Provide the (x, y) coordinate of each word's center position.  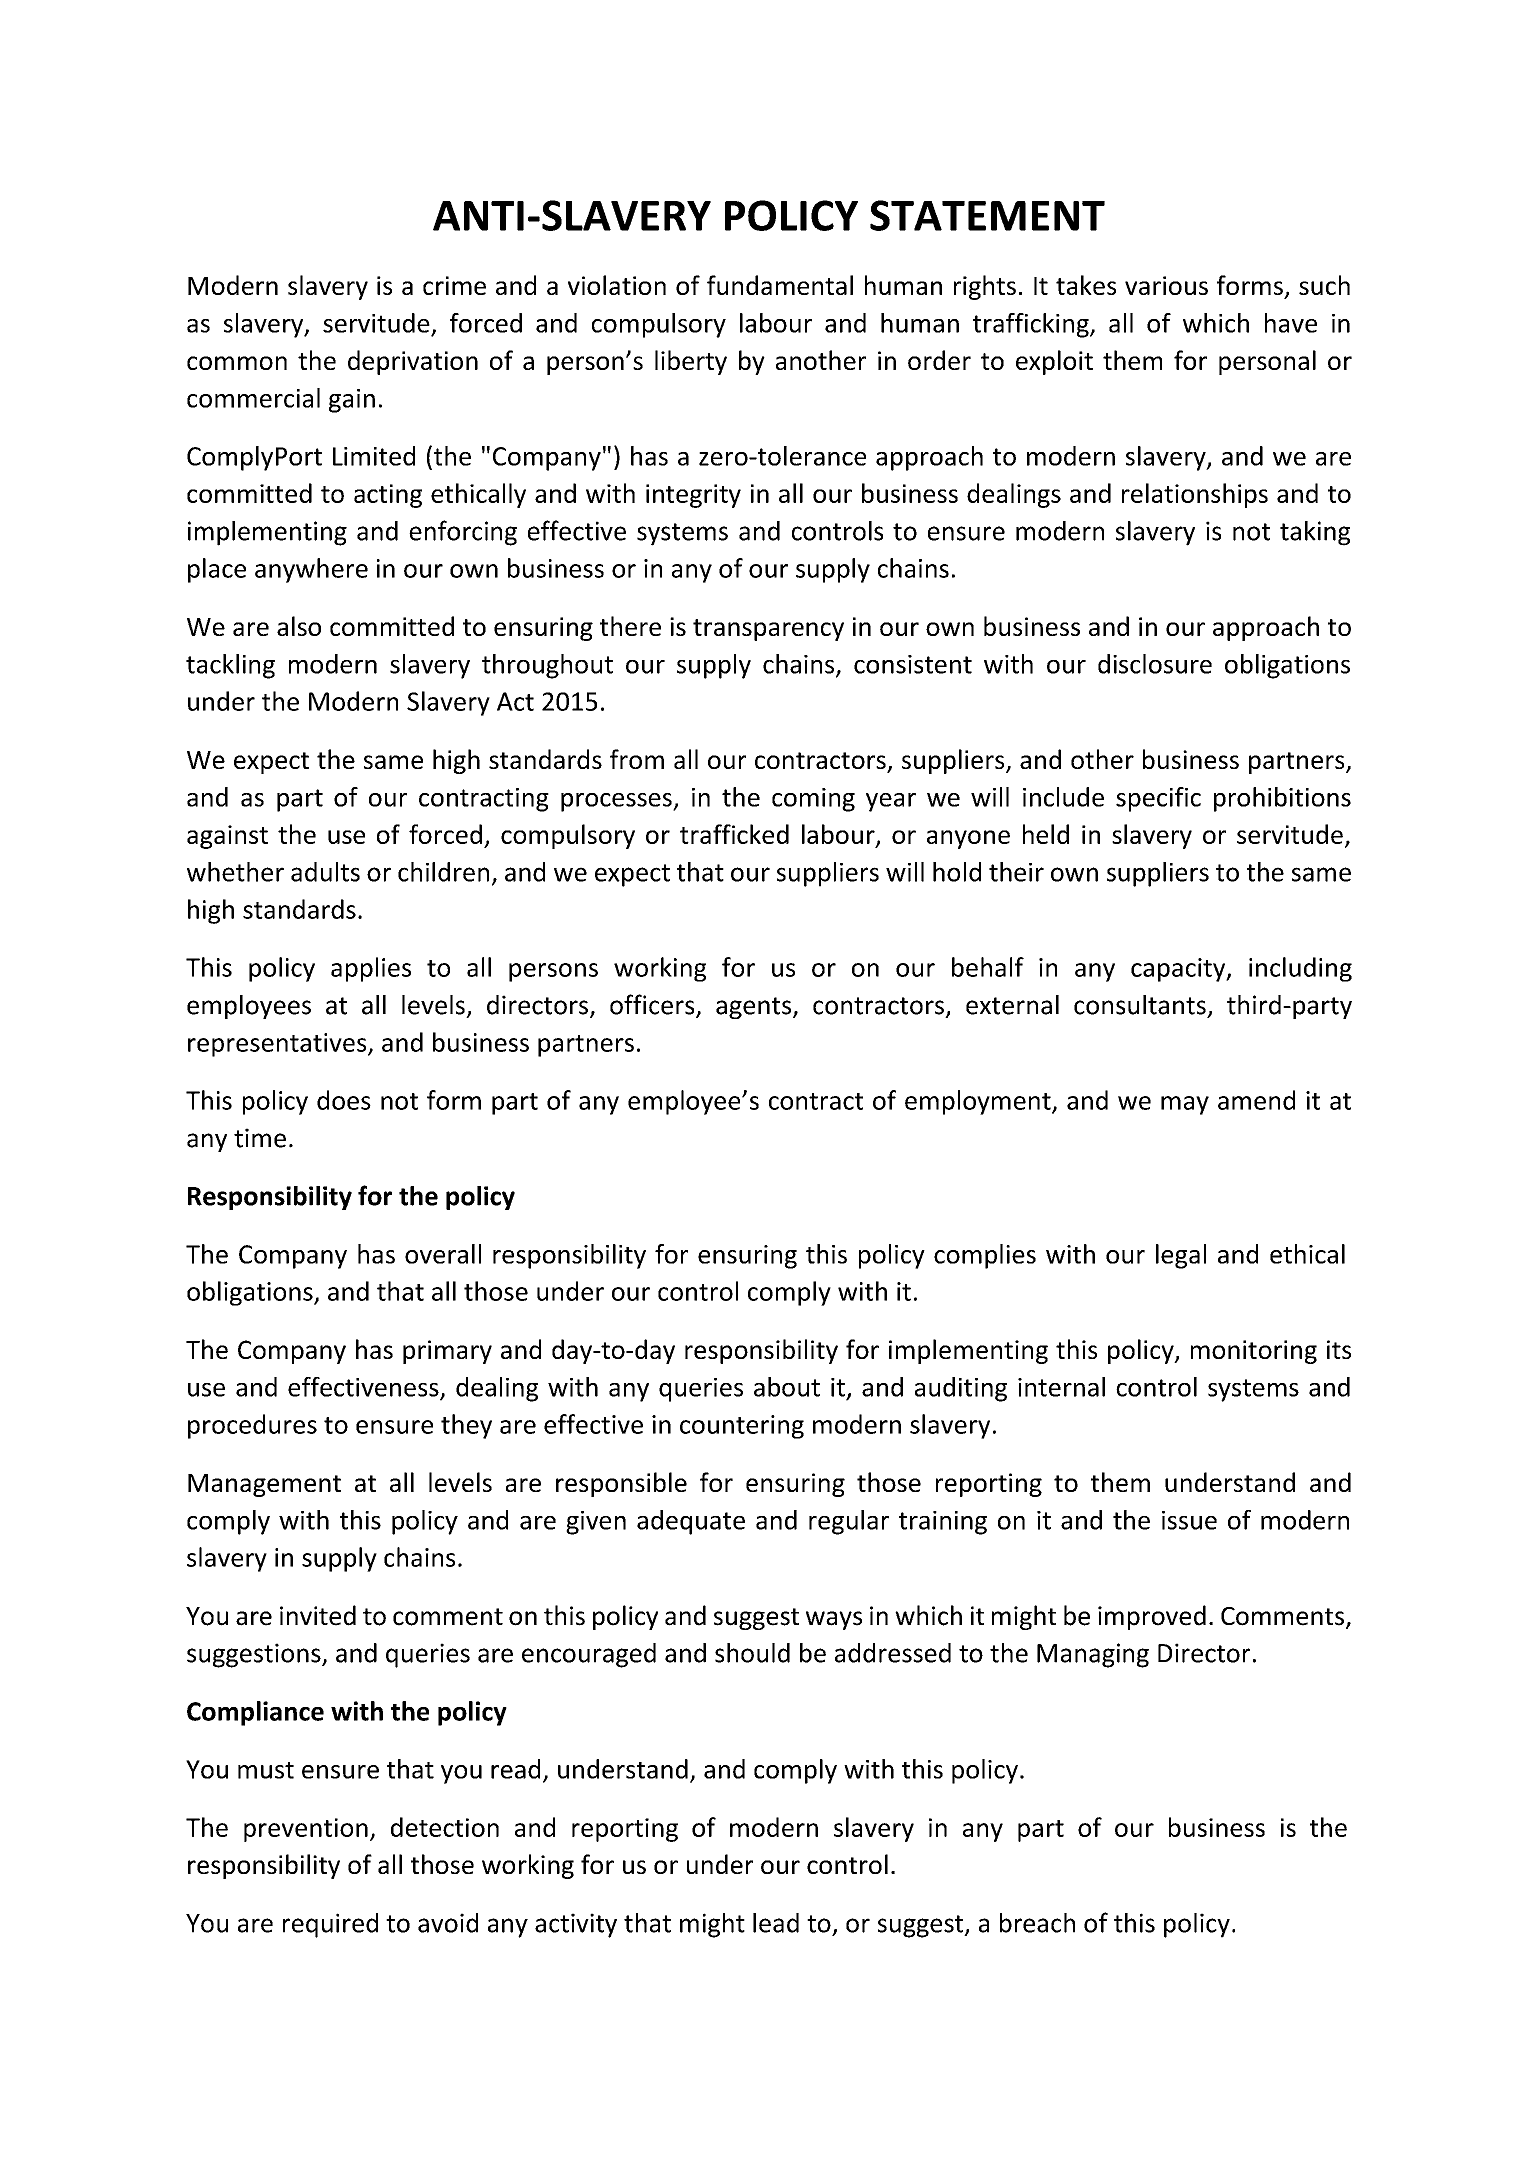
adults (325, 872)
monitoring (1254, 1352)
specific (1158, 799)
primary (447, 1352)
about (787, 1387)
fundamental (780, 285)
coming (813, 800)
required (330, 1925)
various (1166, 285)
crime (454, 285)
